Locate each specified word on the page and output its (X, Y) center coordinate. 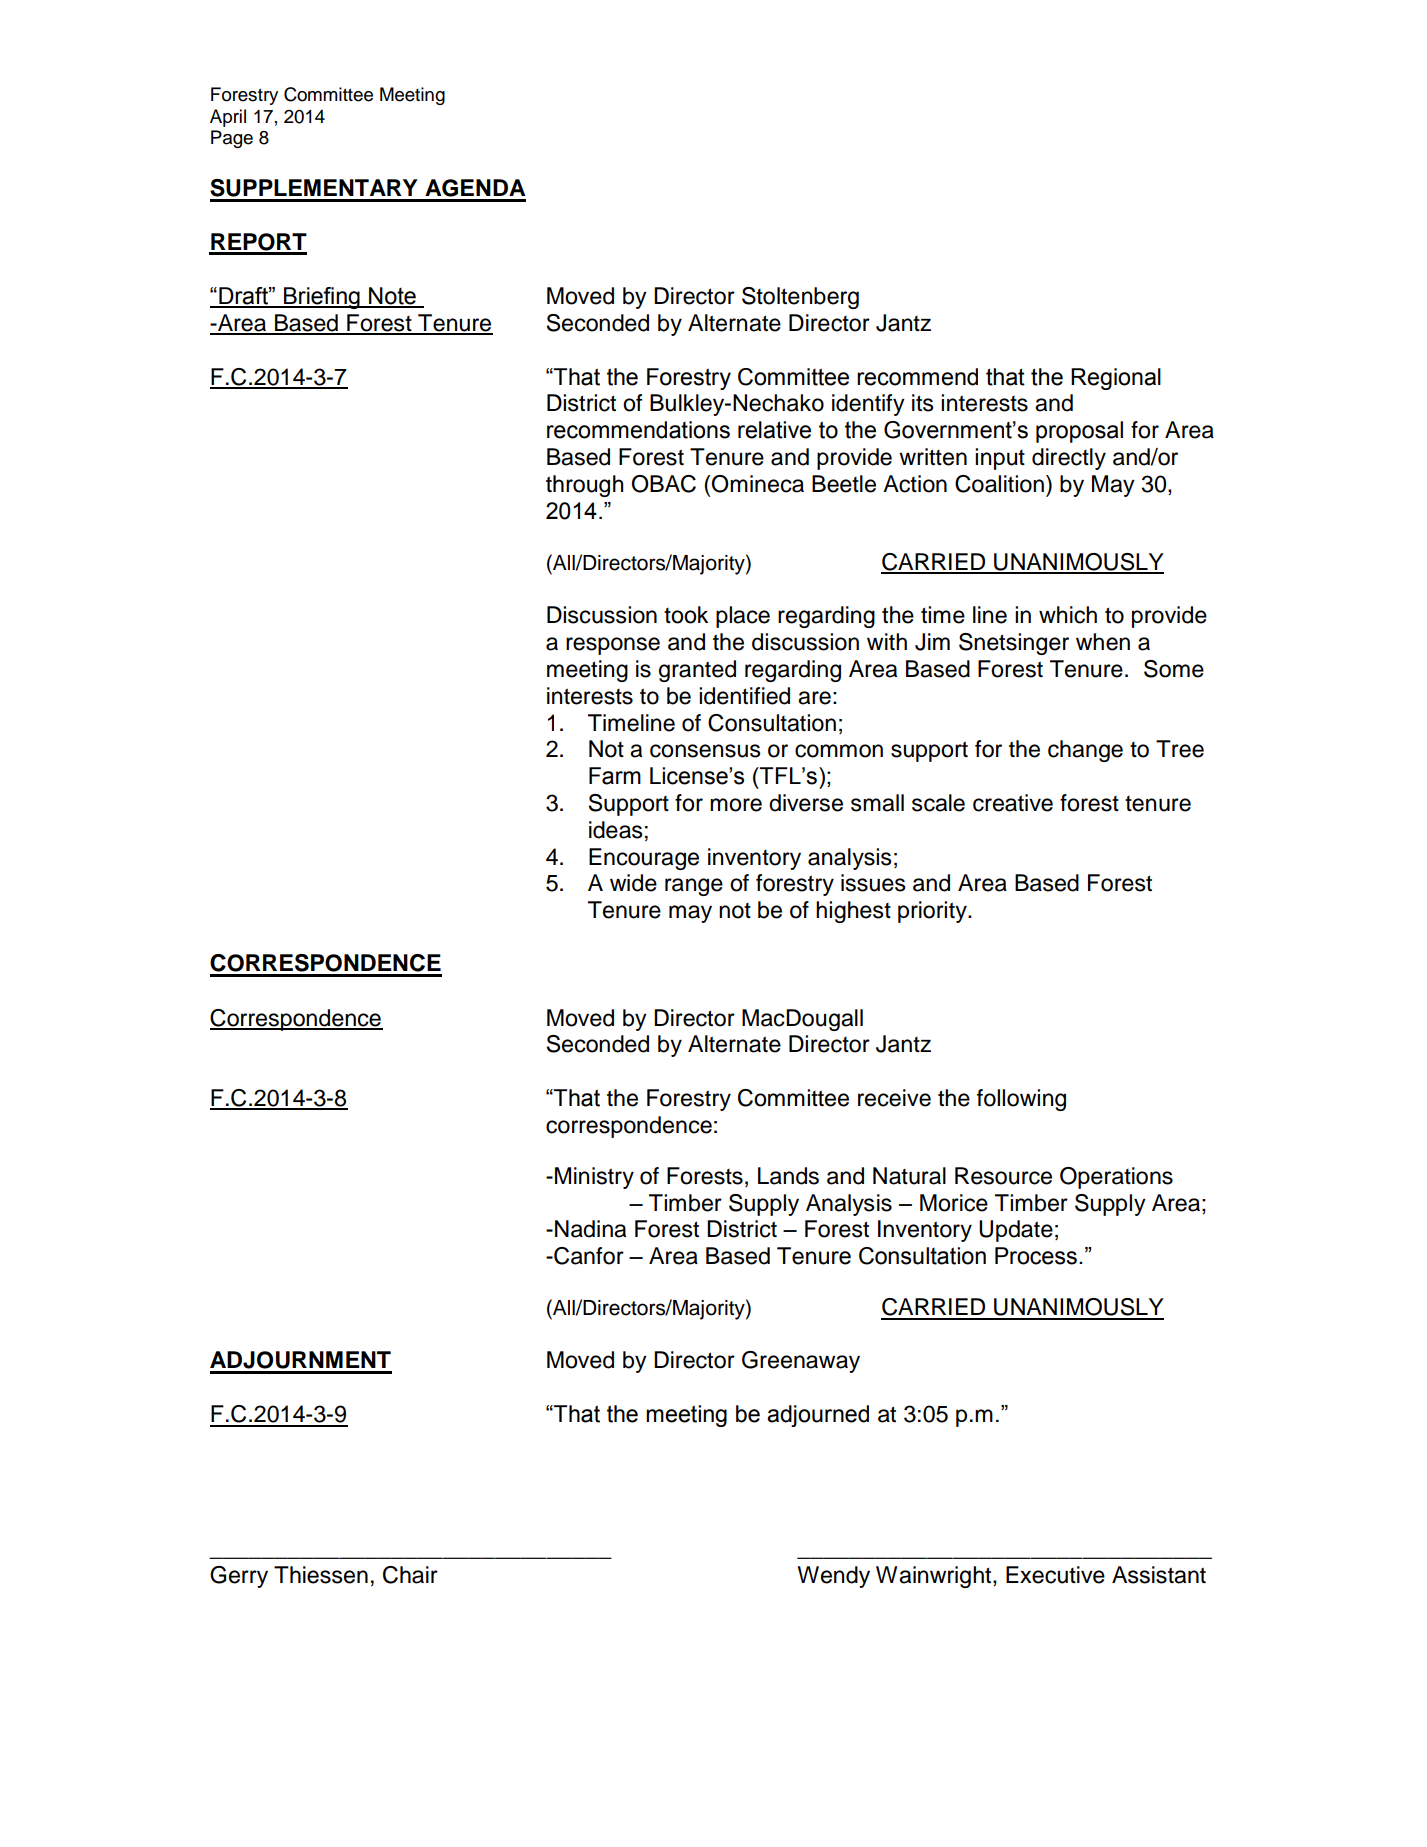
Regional (1116, 379)
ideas (616, 830)
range (694, 887)
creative (1013, 803)
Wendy (833, 1577)
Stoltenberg (800, 298)
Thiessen (321, 1575)
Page (232, 139)
